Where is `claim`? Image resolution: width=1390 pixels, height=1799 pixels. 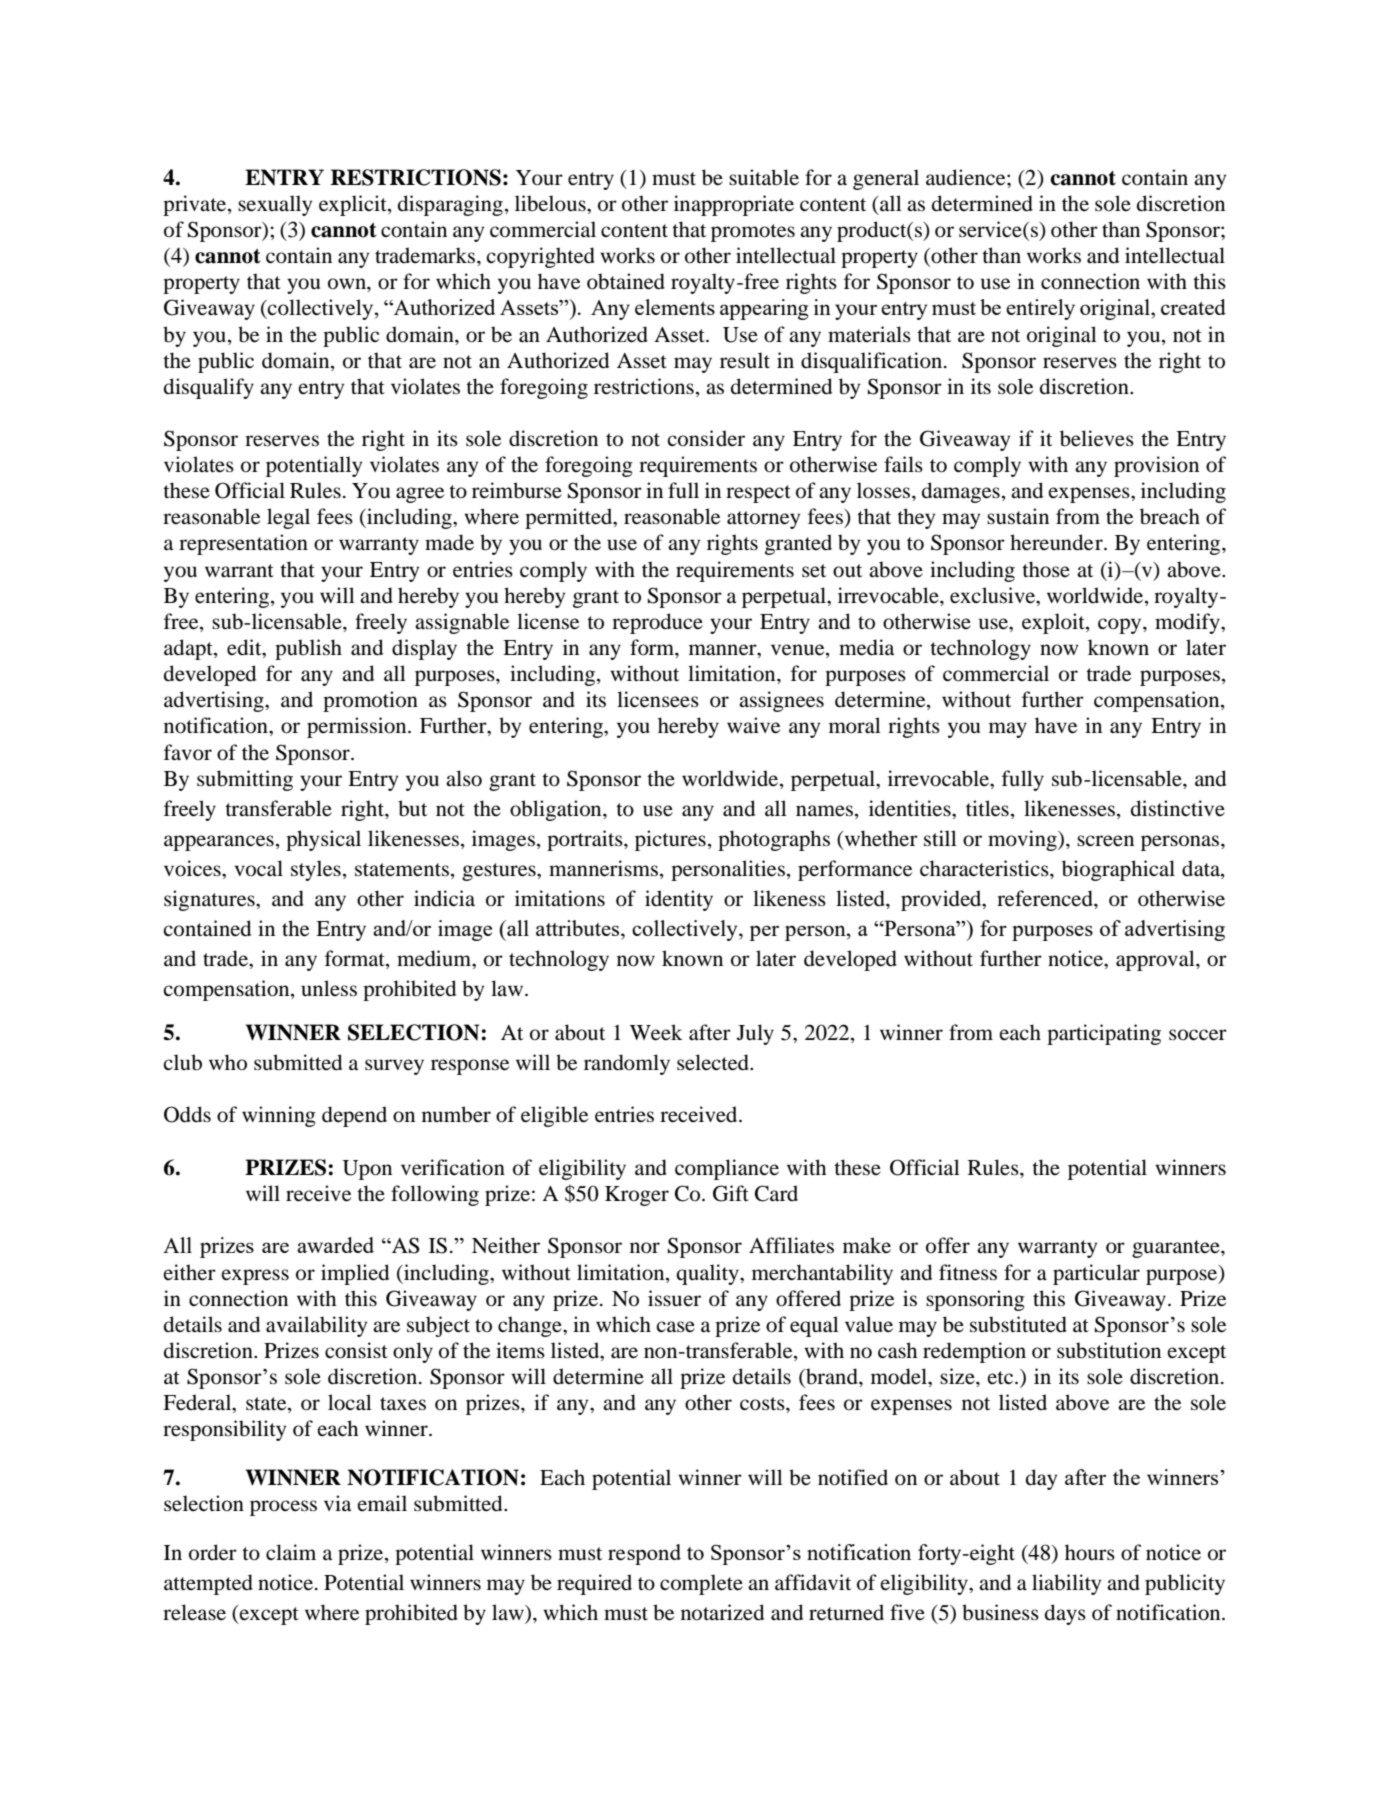
claim is located at coordinates (291, 1552).
